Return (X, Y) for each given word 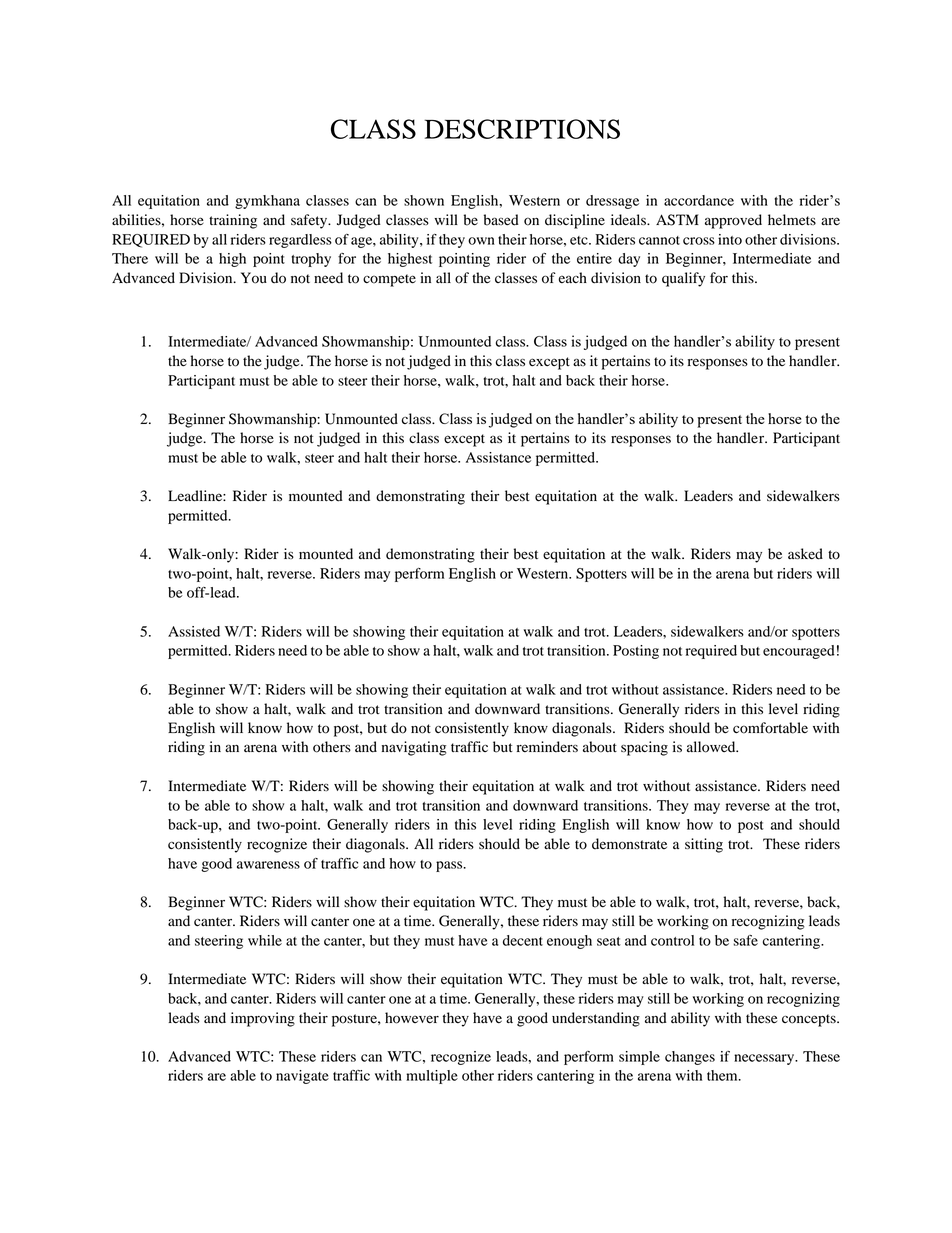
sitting (704, 845)
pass (450, 866)
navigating (414, 748)
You (254, 278)
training (233, 221)
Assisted (194, 631)
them (723, 1075)
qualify (683, 279)
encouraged (799, 652)
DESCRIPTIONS (522, 129)
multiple (432, 1077)
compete (389, 280)
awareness (268, 865)
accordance (699, 200)
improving (263, 1019)
